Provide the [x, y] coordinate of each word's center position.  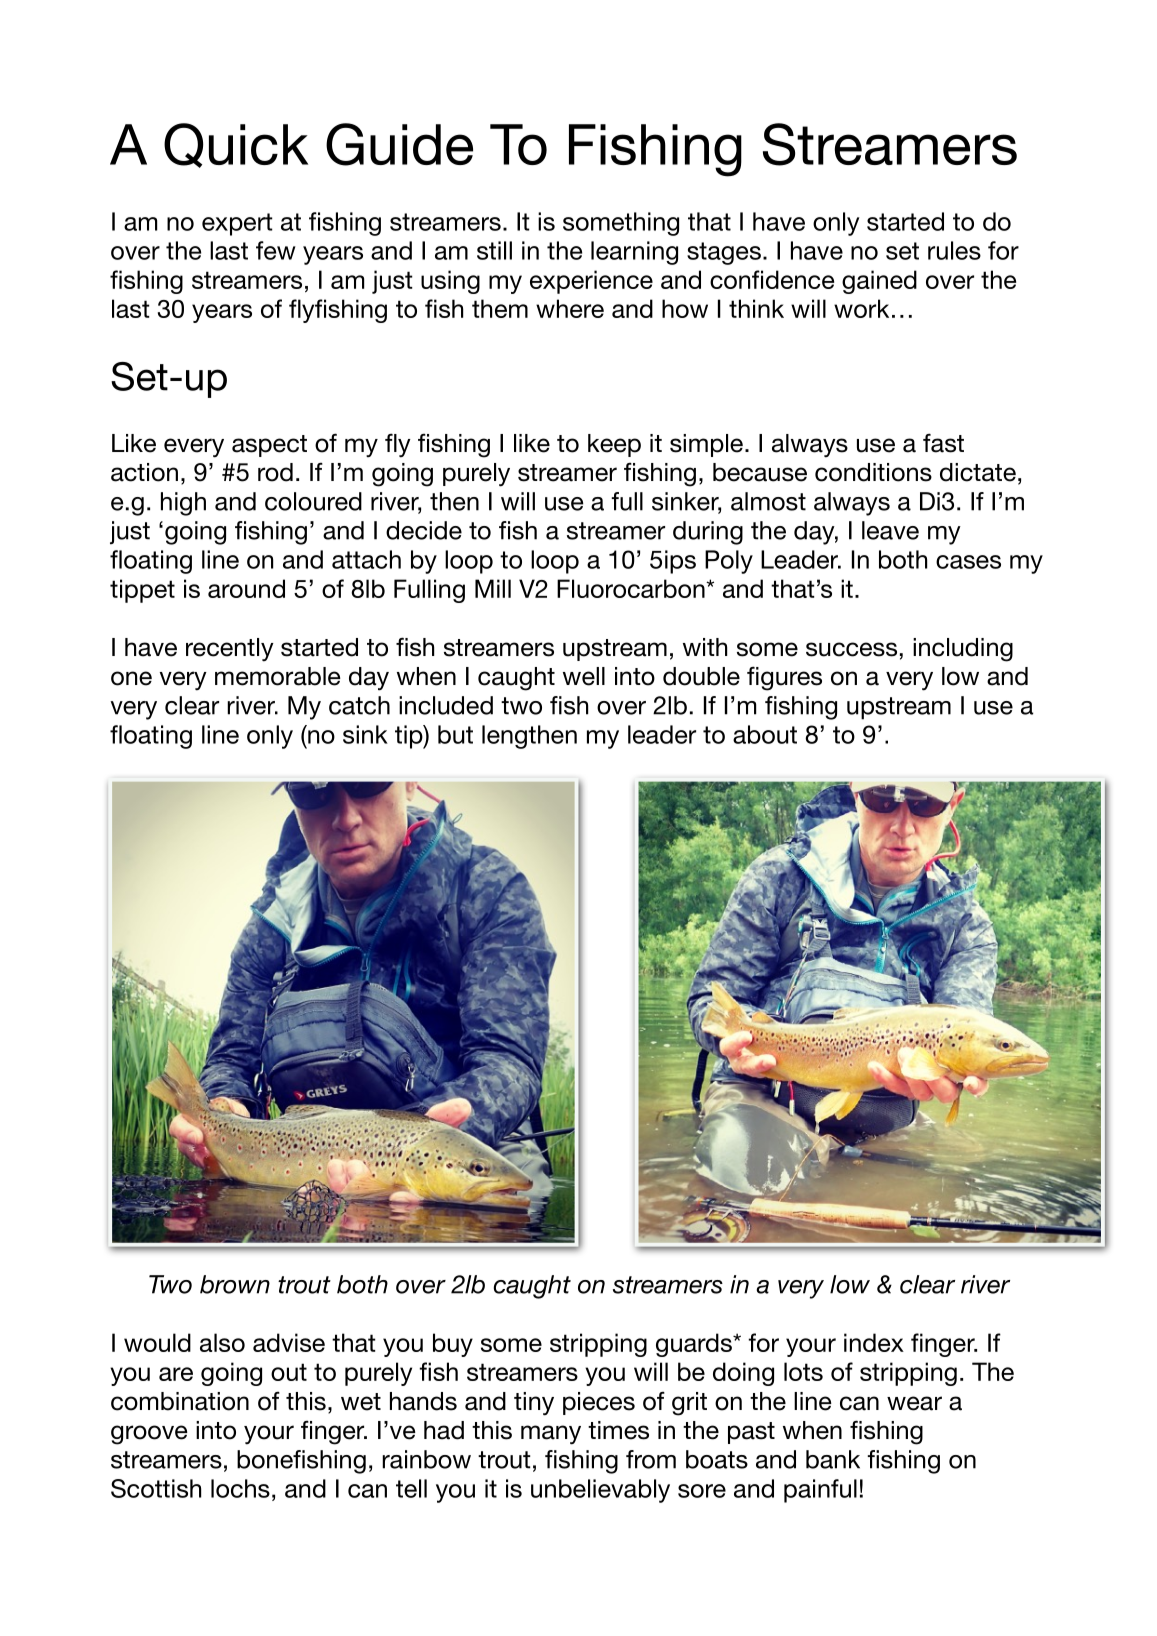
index [874, 1342]
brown [235, 1284]
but [455, 734]
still [494, 250]
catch [359, 705]
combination [180, 1401]
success [851, 649]
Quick [236, 145]
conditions [873, 472]
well [584, 676]
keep [614, 445]
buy [453, 1345]
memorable [278, 676]
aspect [269, 446]
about [765, 734]
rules [954, 250]
